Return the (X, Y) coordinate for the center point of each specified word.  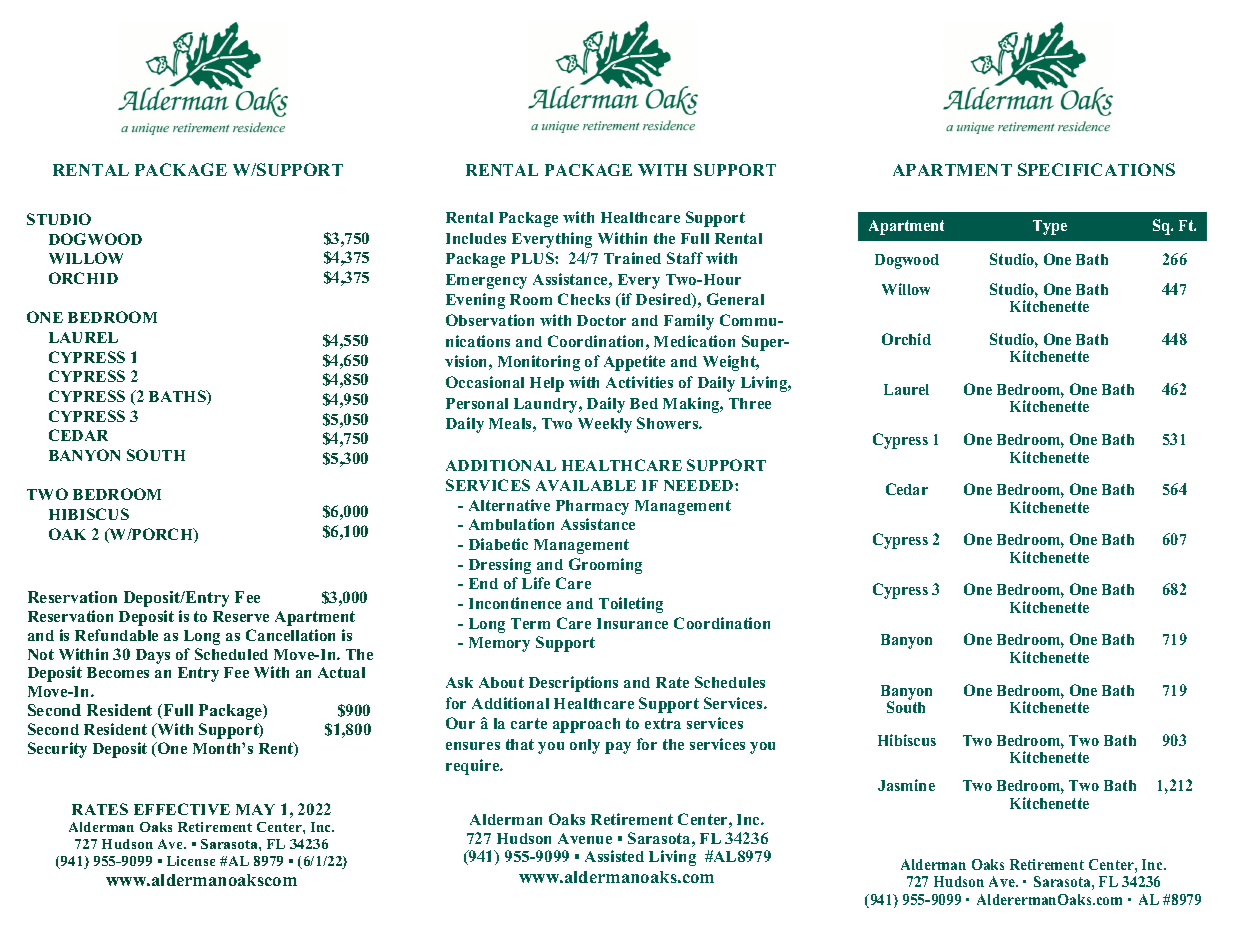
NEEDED (700, 485)
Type (1050, 227)
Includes (476, 238)
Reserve (241, 616)
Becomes (118, 672)
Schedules (730, 682)
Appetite (634, 363)
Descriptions (573, 684)
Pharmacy (592, 507)
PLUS (533, 258)
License (191, 861)
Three (750, 403)
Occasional (485, 382)
